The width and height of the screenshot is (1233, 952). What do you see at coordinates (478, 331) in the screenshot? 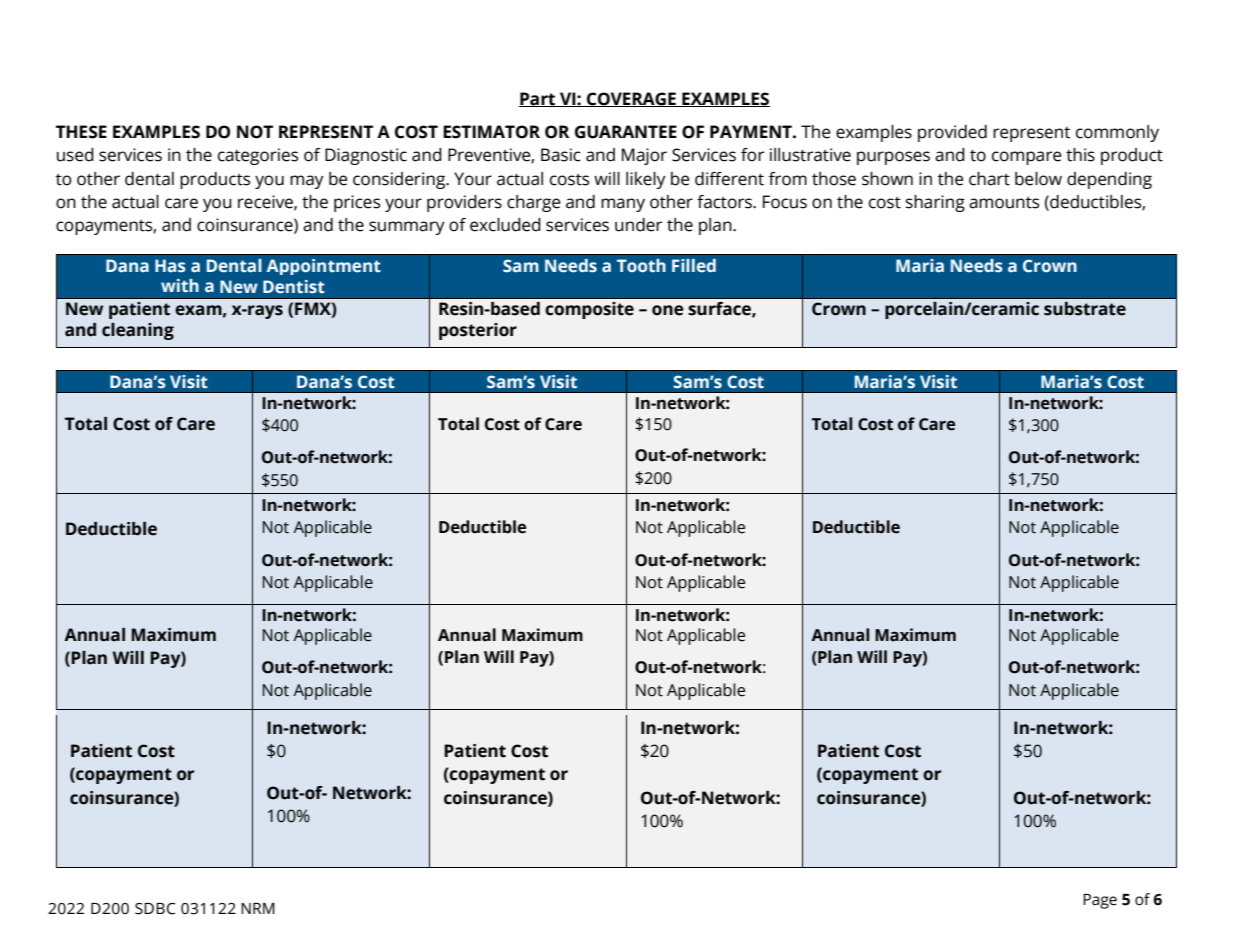
I see `posterior` at bounding box center [478, 331].
